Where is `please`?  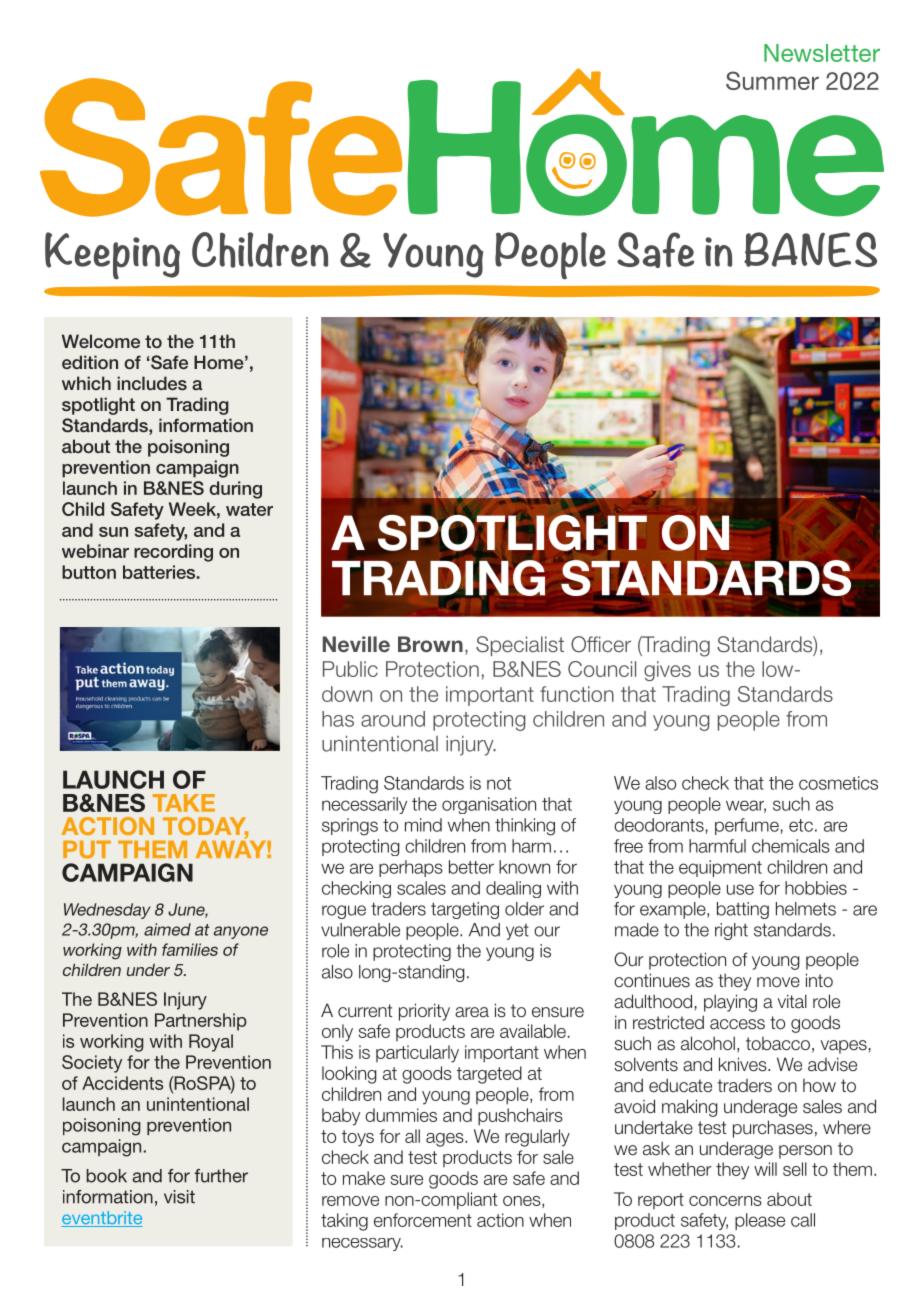 please is located at coordinates (760, 1221).
